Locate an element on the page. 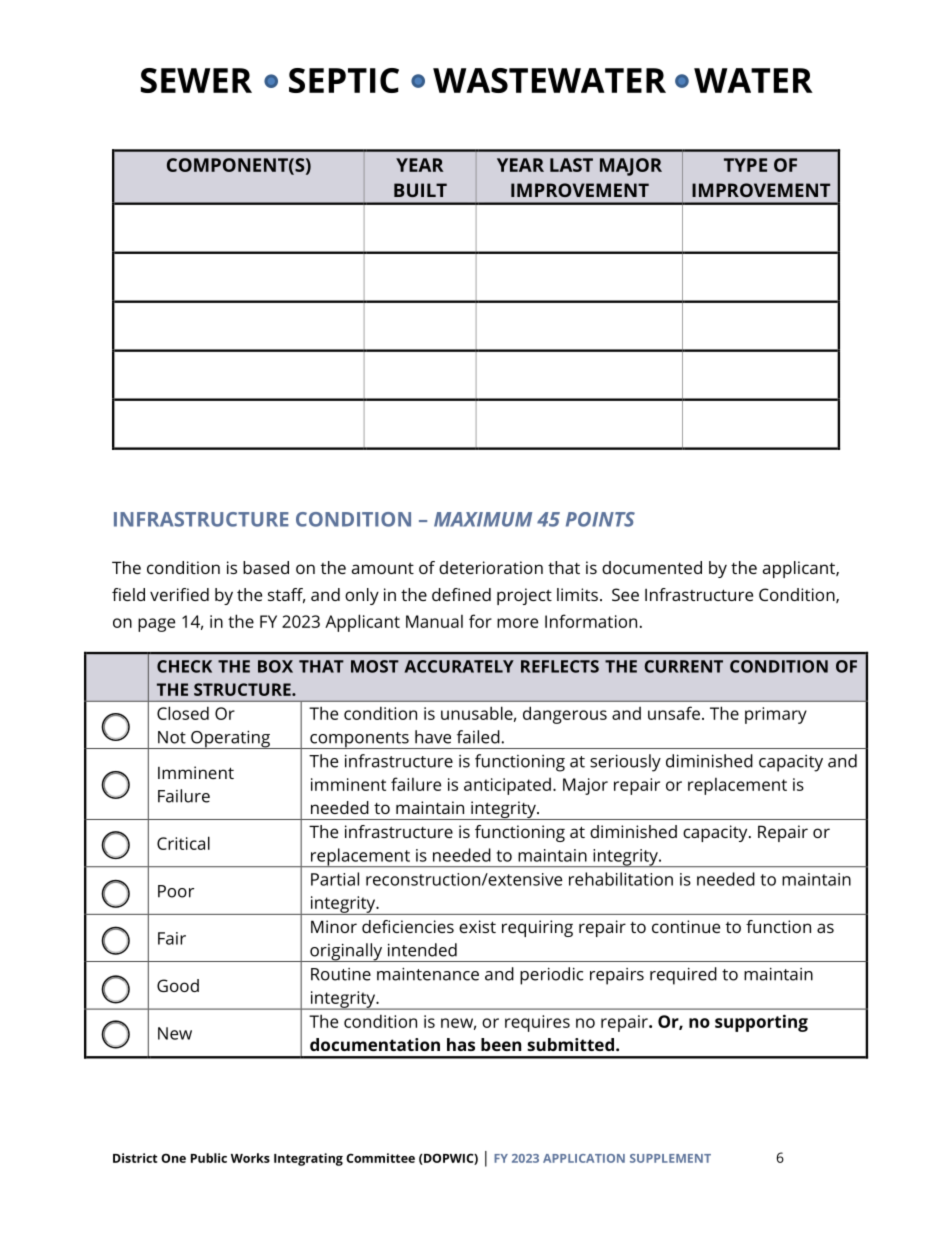 The width and height of the image is (952, 1233). TYPE is located at coordinates (745, 165).
